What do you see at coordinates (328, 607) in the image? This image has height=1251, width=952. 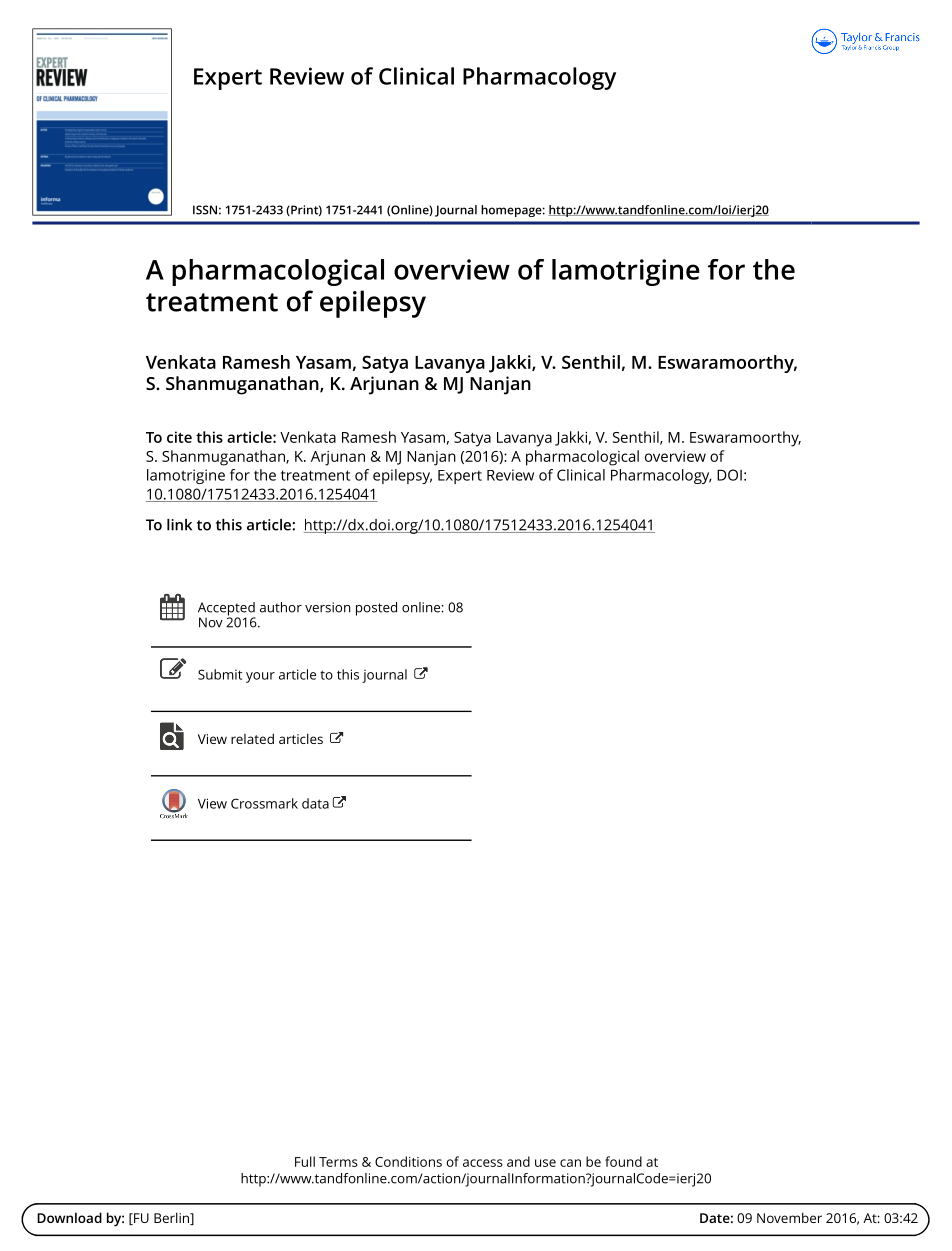 I see `version` at bounding box center [328, 607].
